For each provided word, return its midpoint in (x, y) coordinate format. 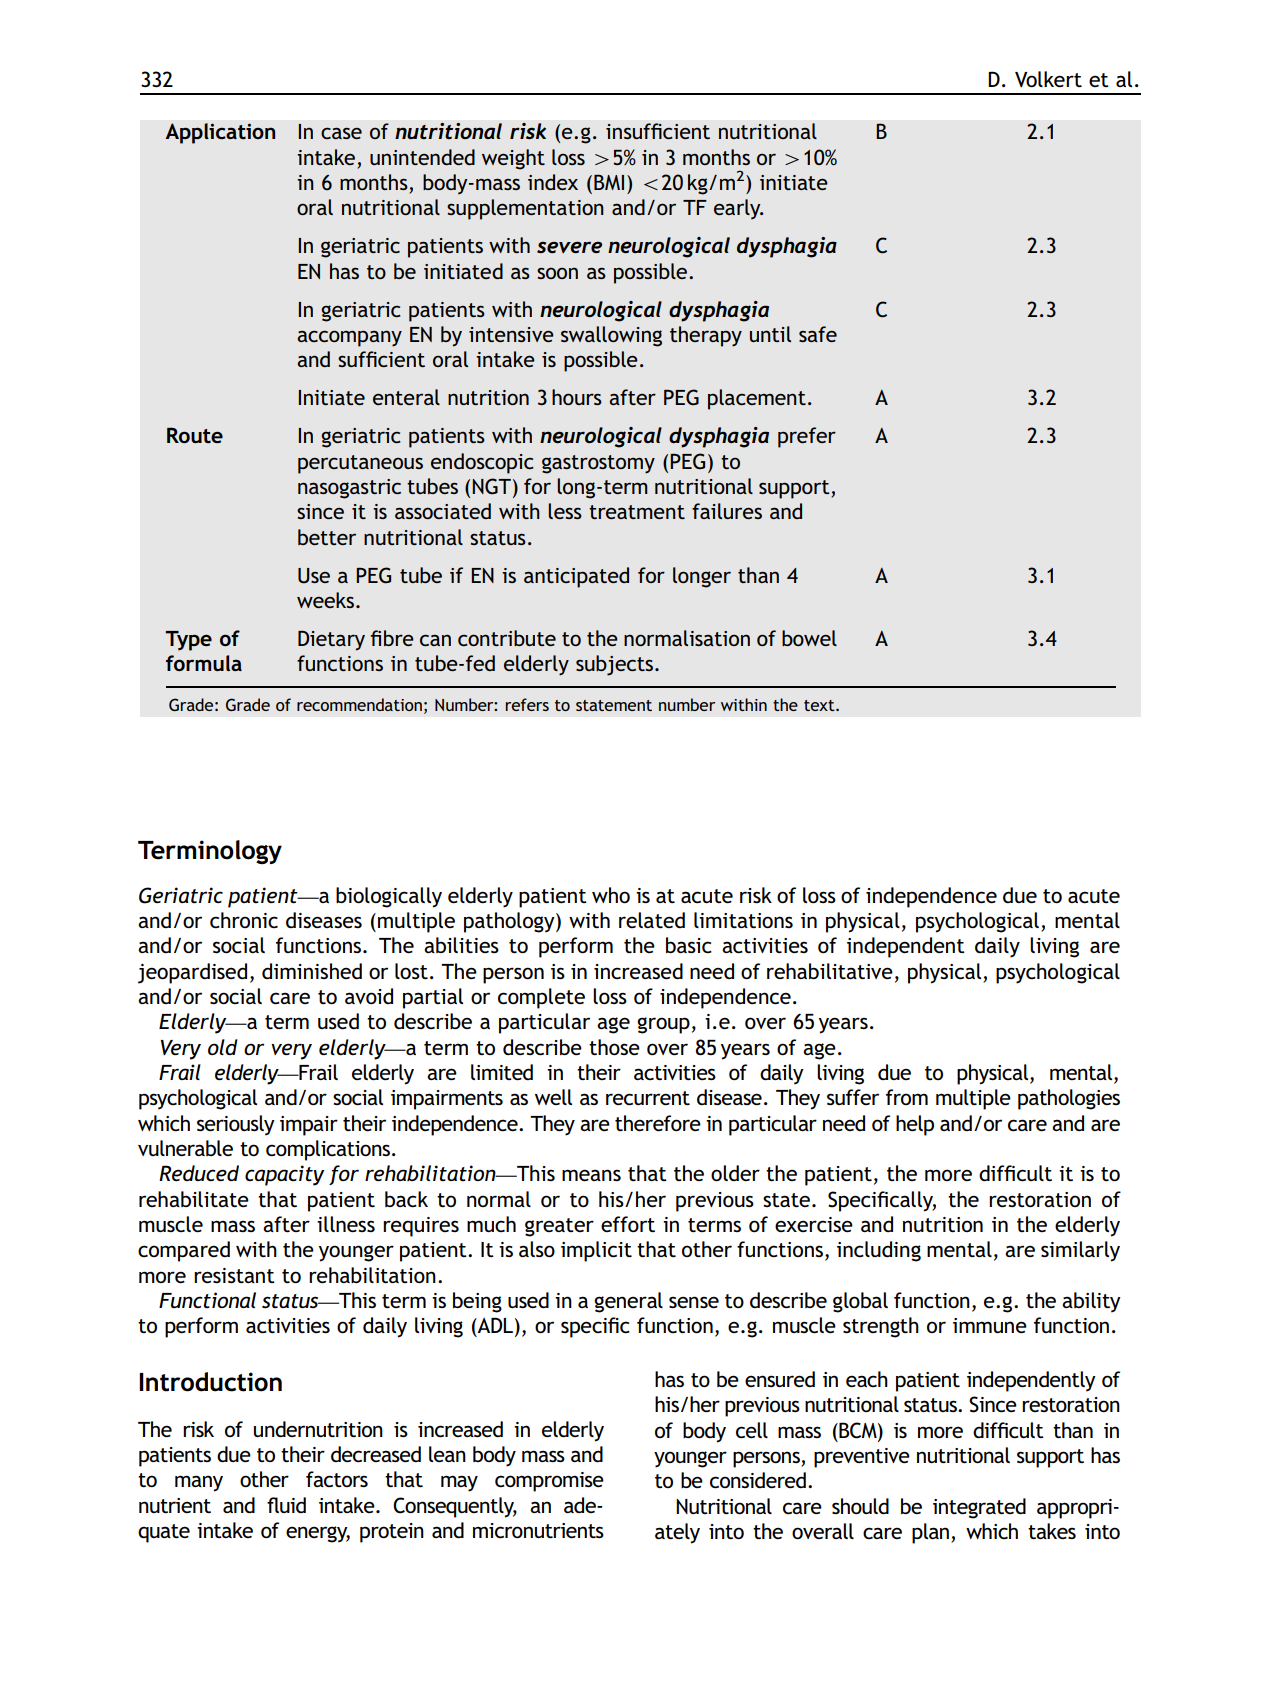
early (738, 209)
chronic (244, 920)
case (341, 133)
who (611, 895)
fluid (286, 1505)
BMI (609, 182)
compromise (549, 1482)
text (820, 705)
